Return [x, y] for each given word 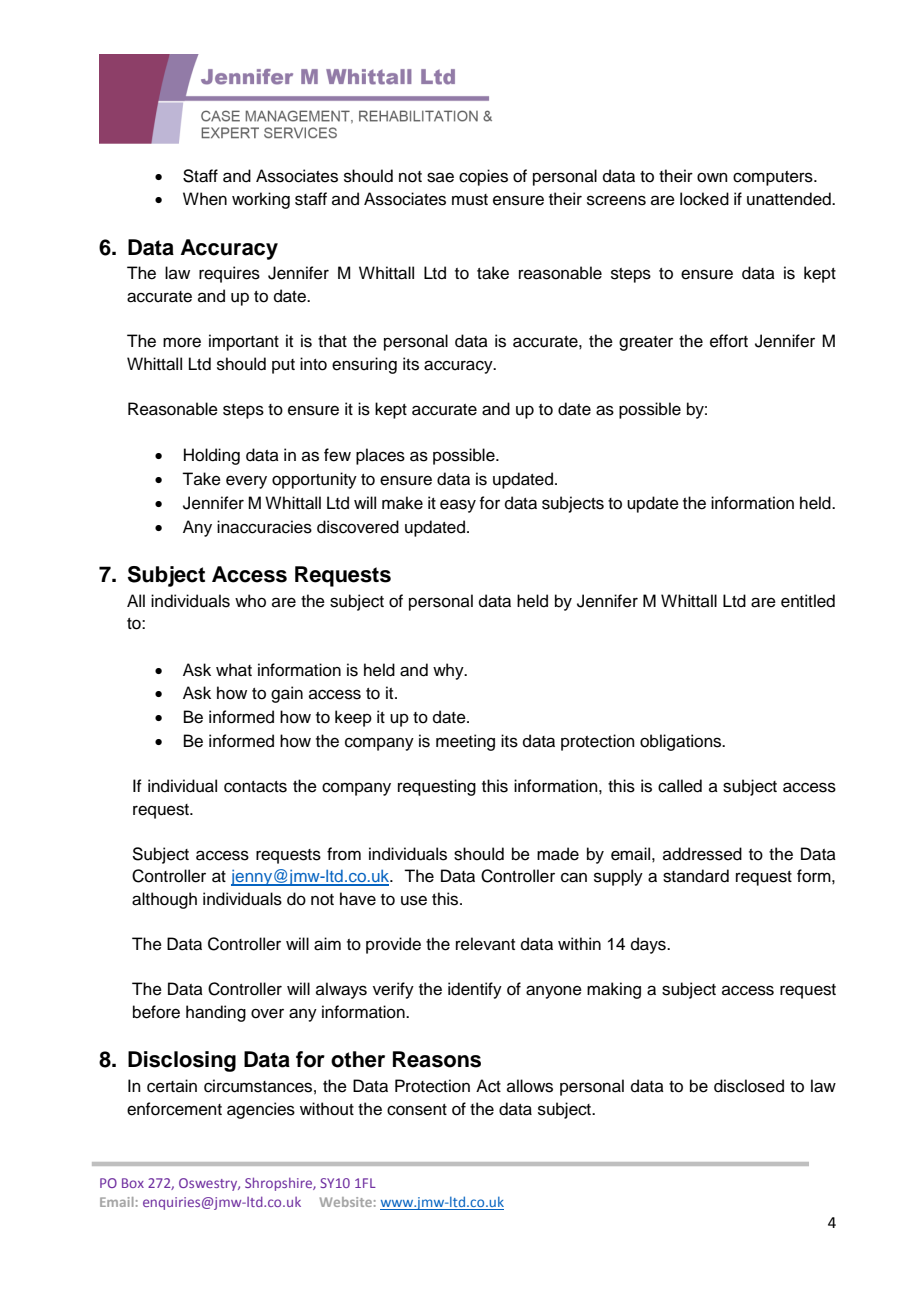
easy [458, 506]
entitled [808, 601]
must [470, 200]
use [414, 900]
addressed [702, 854]
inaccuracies [264, 527]
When [205, 199]
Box [133, 1183]
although [164, 900]
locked [704, 199]
